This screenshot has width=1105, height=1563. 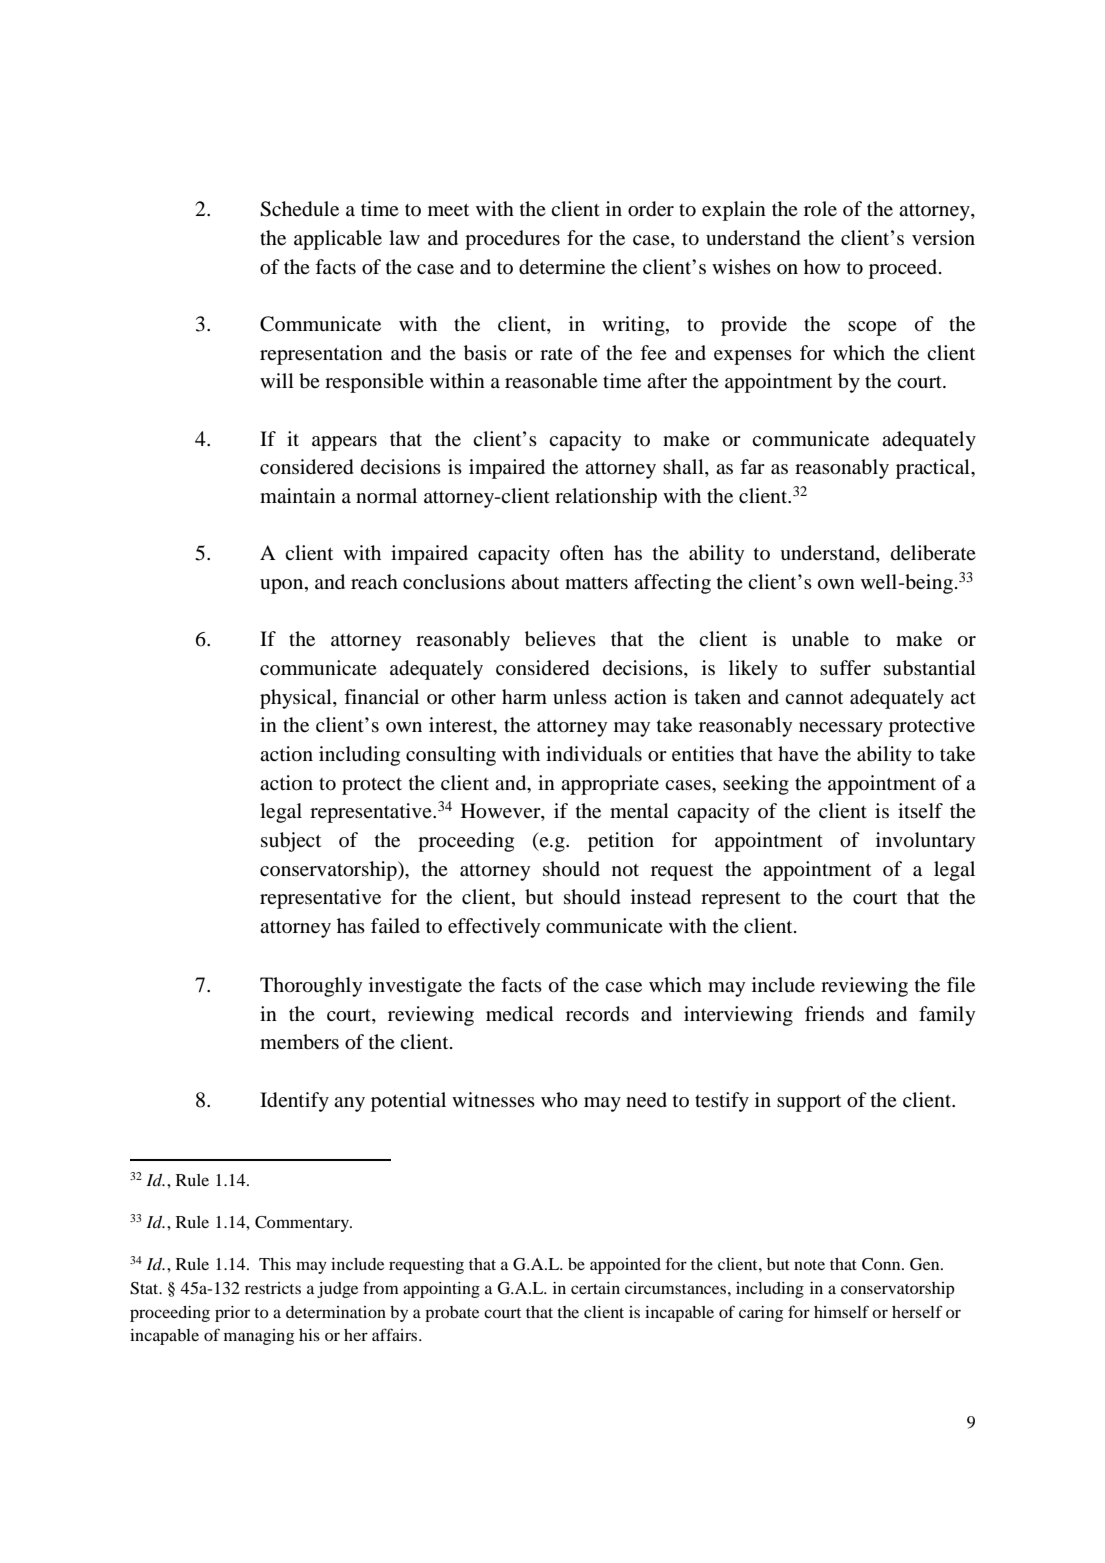 I want to click on relationship, so click(x=606, y=498).
